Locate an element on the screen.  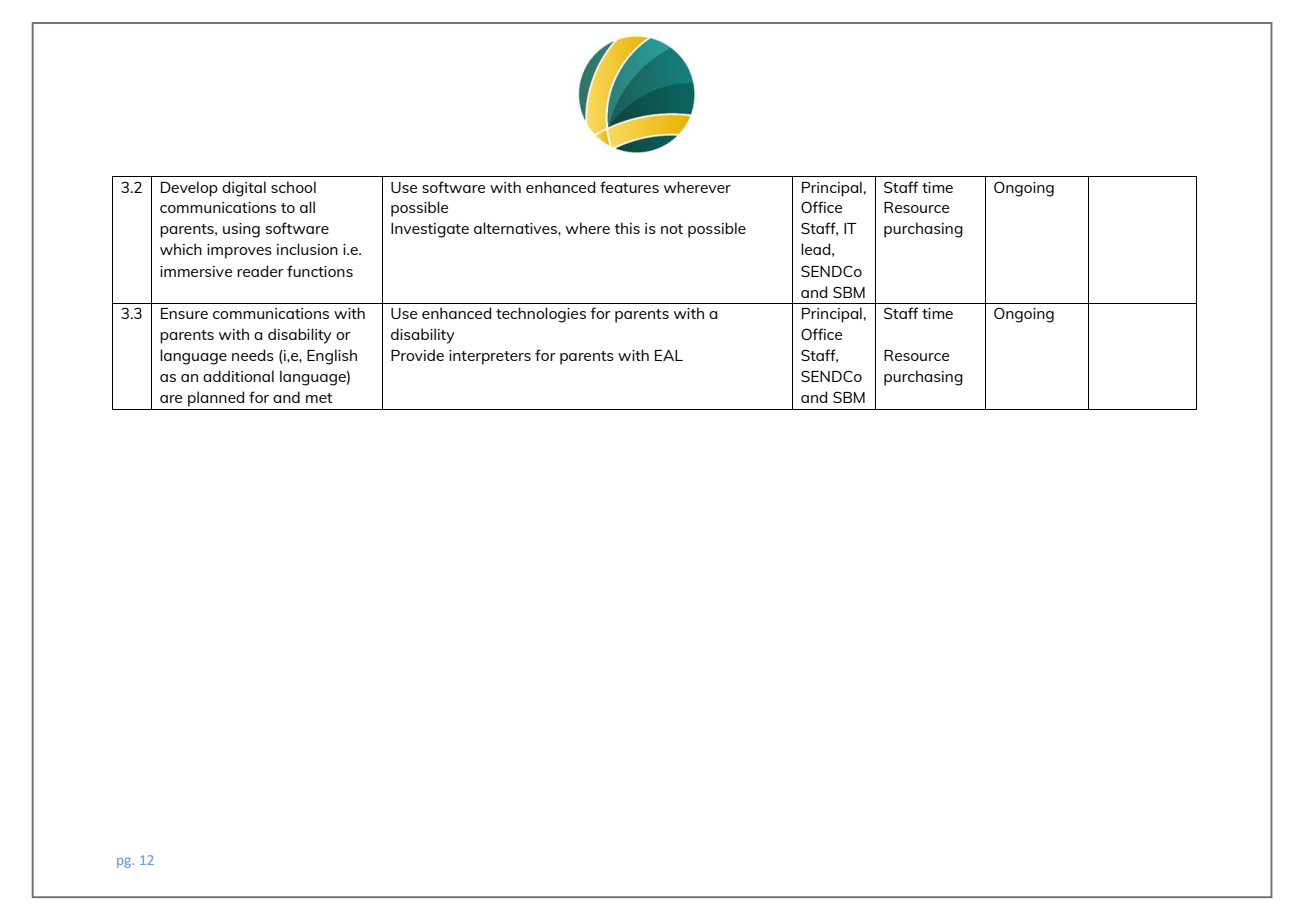
features is located at coordinates (629, 187).
